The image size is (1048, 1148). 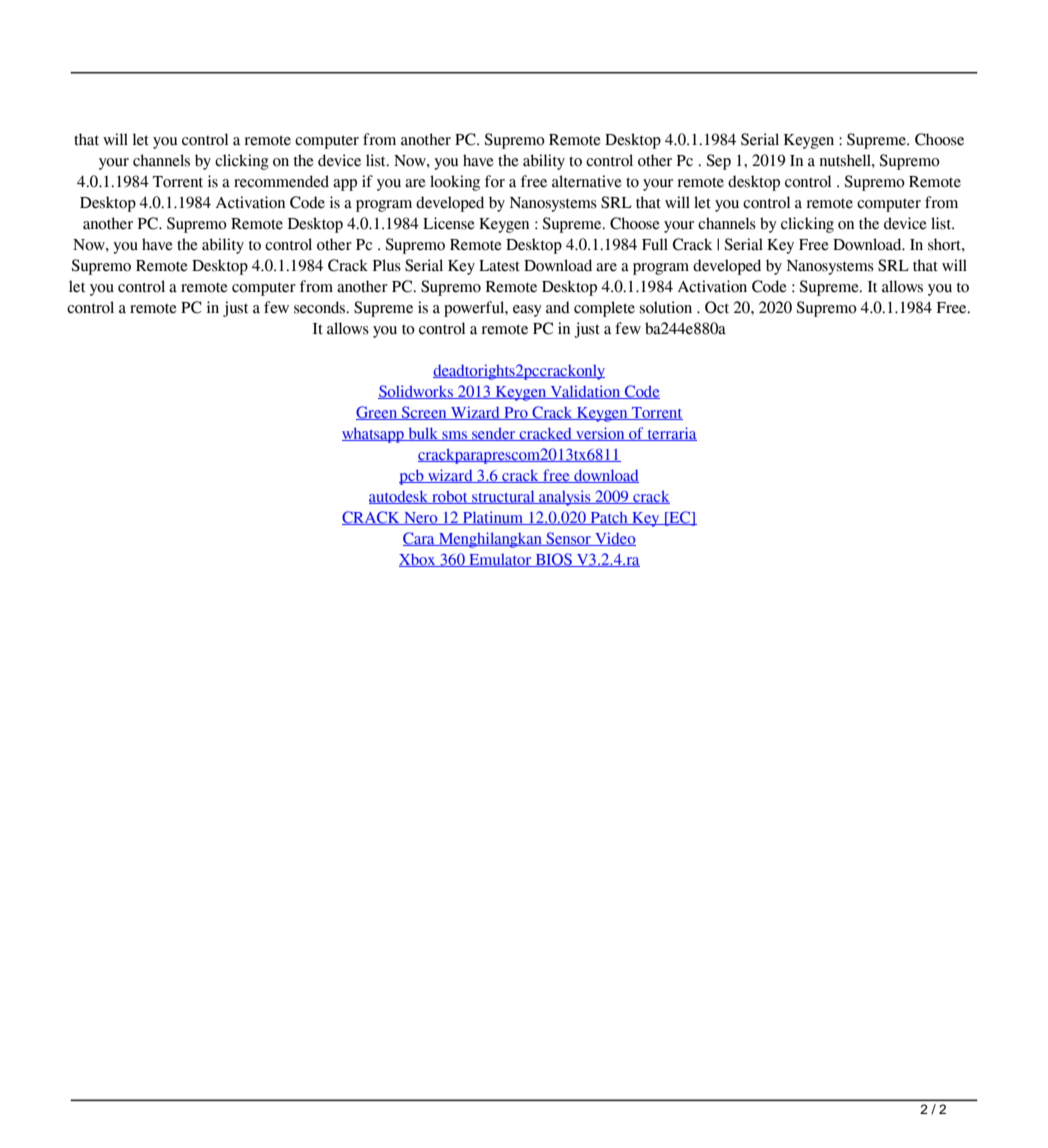 I want to click on terraria, so click(x=671, y=434).
